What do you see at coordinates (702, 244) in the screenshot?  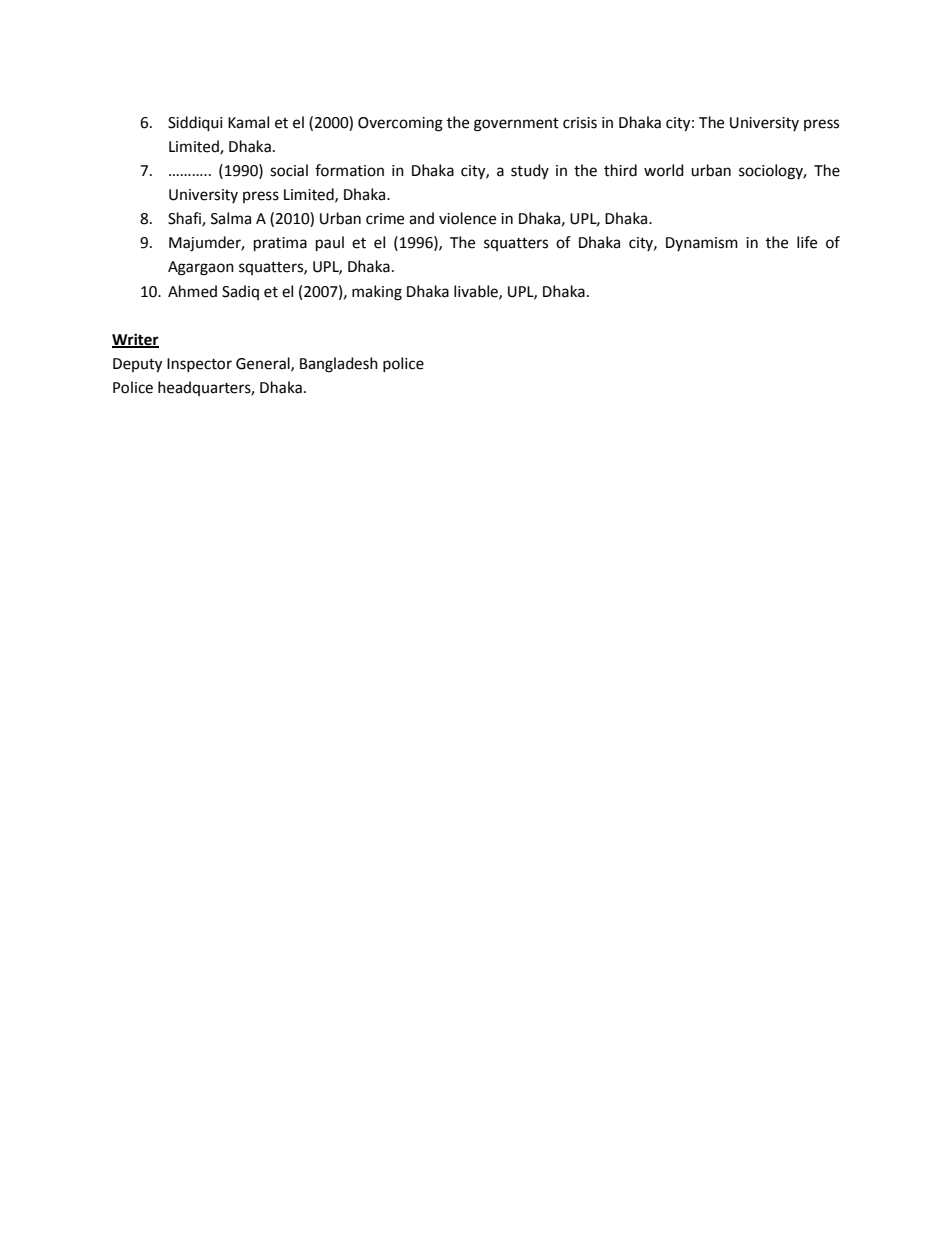 I see `Dynamism` at bounding box center [702, 244].
